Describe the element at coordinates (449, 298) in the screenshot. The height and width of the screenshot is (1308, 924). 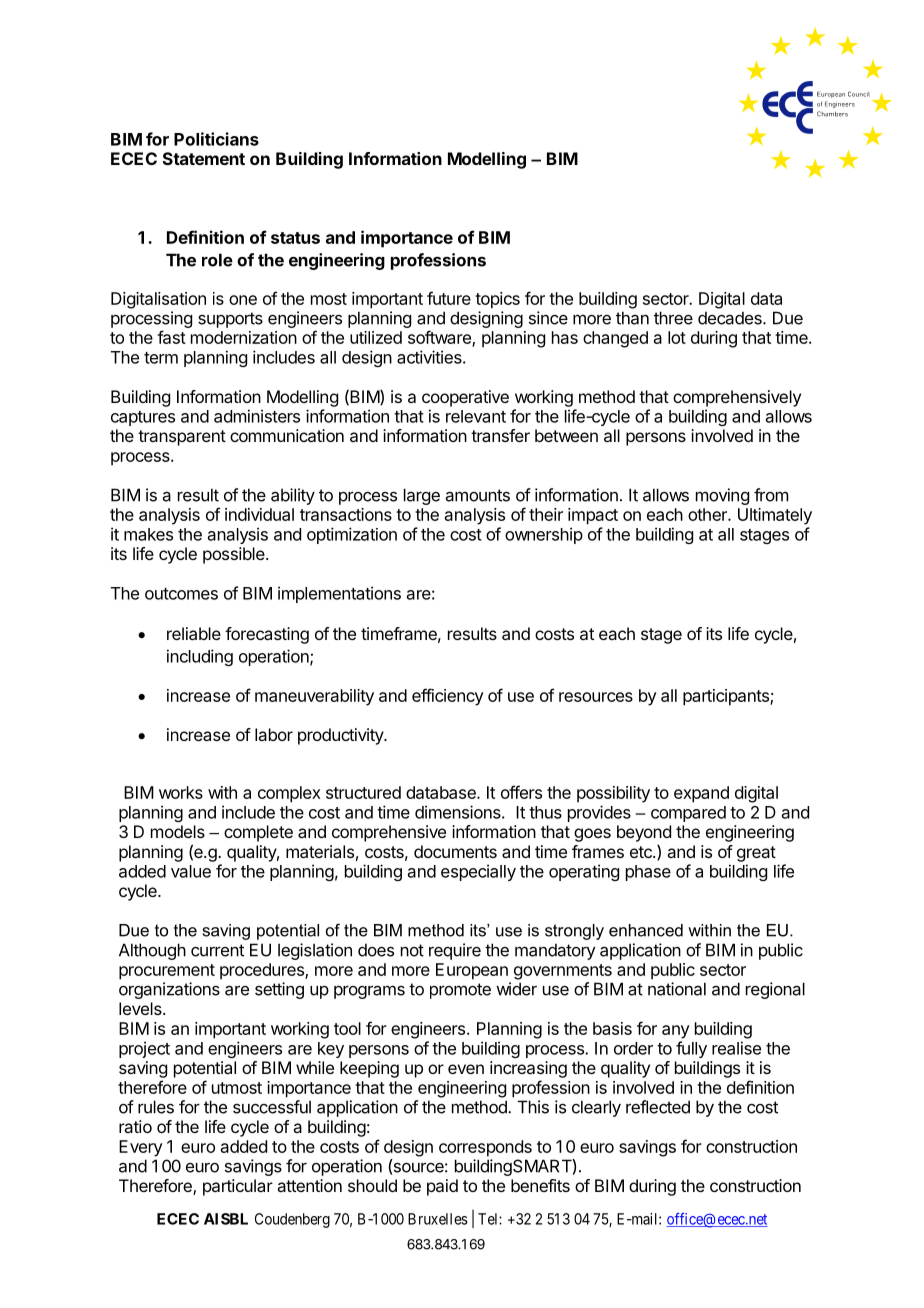
I see `future` at that location.
